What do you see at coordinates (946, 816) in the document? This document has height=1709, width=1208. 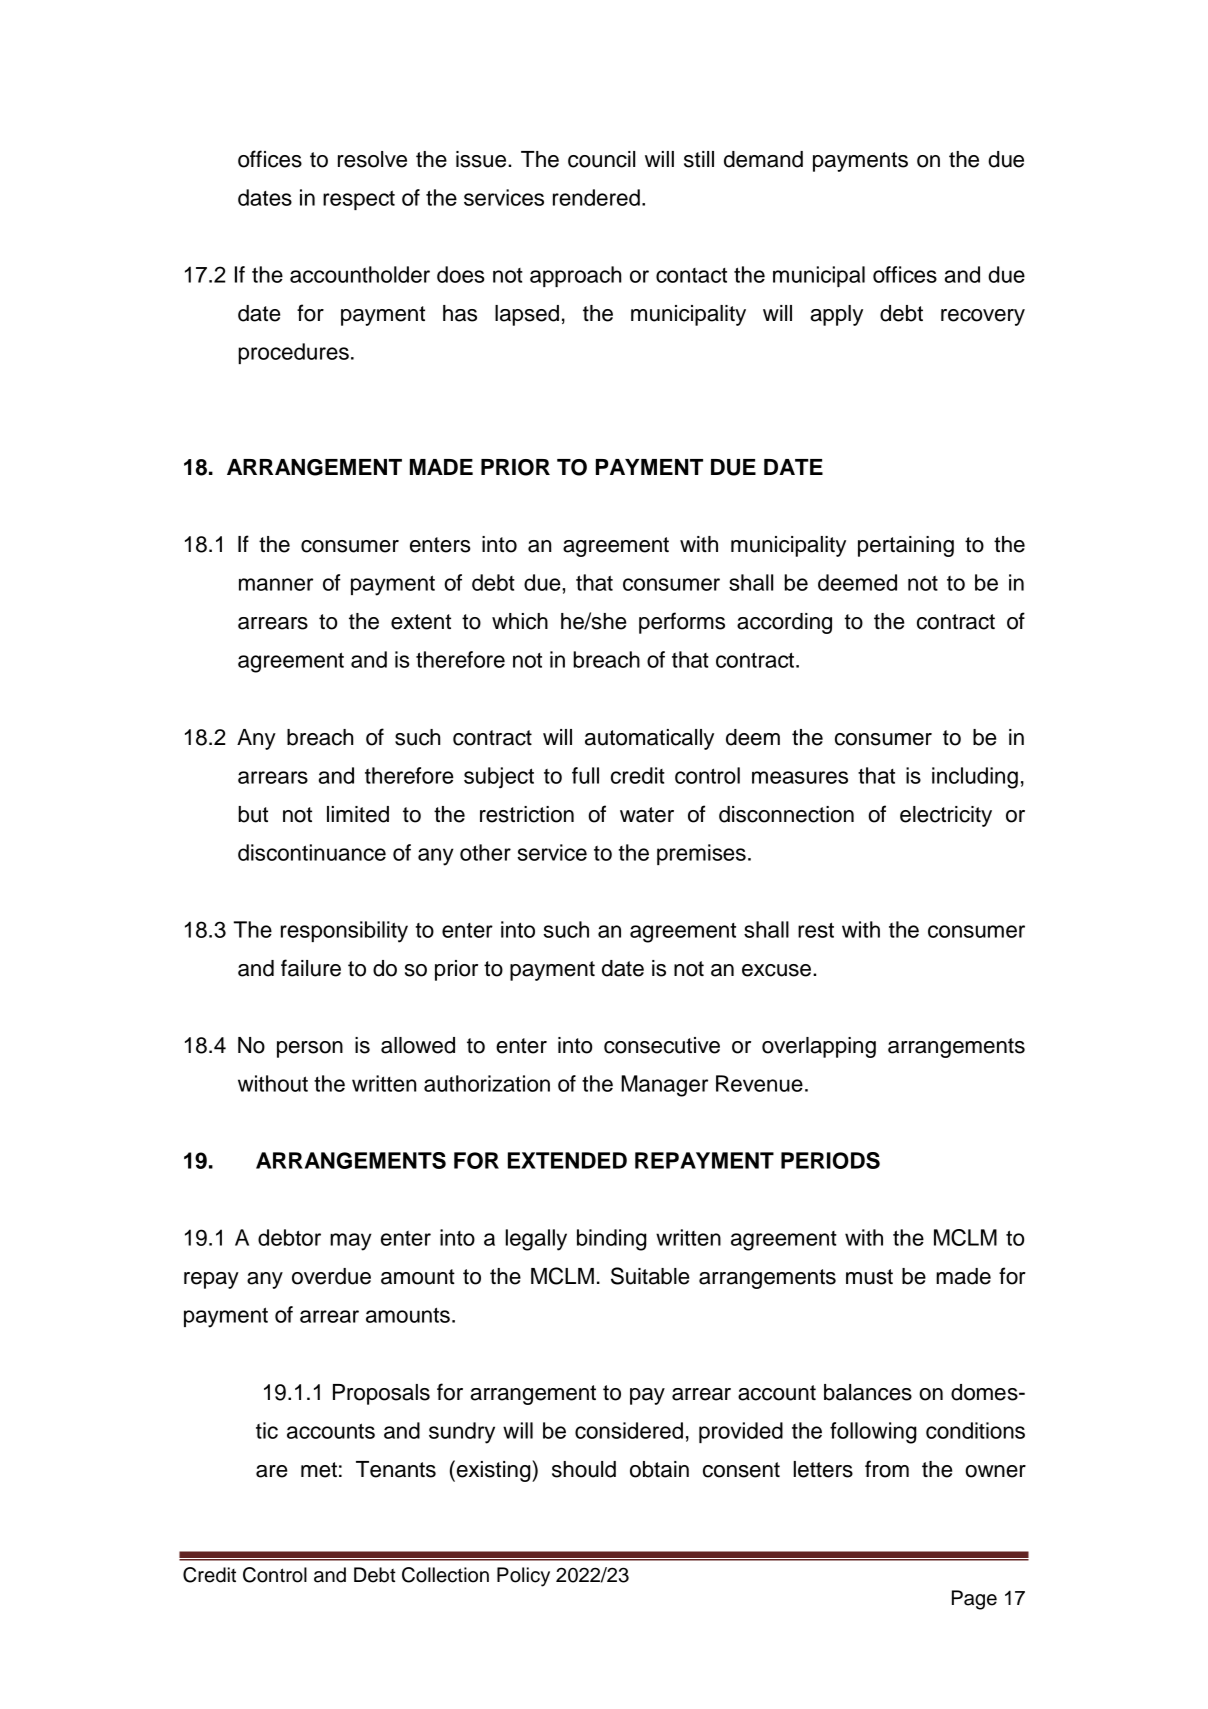 I see `electricity` at bounding box center [946, 816].
